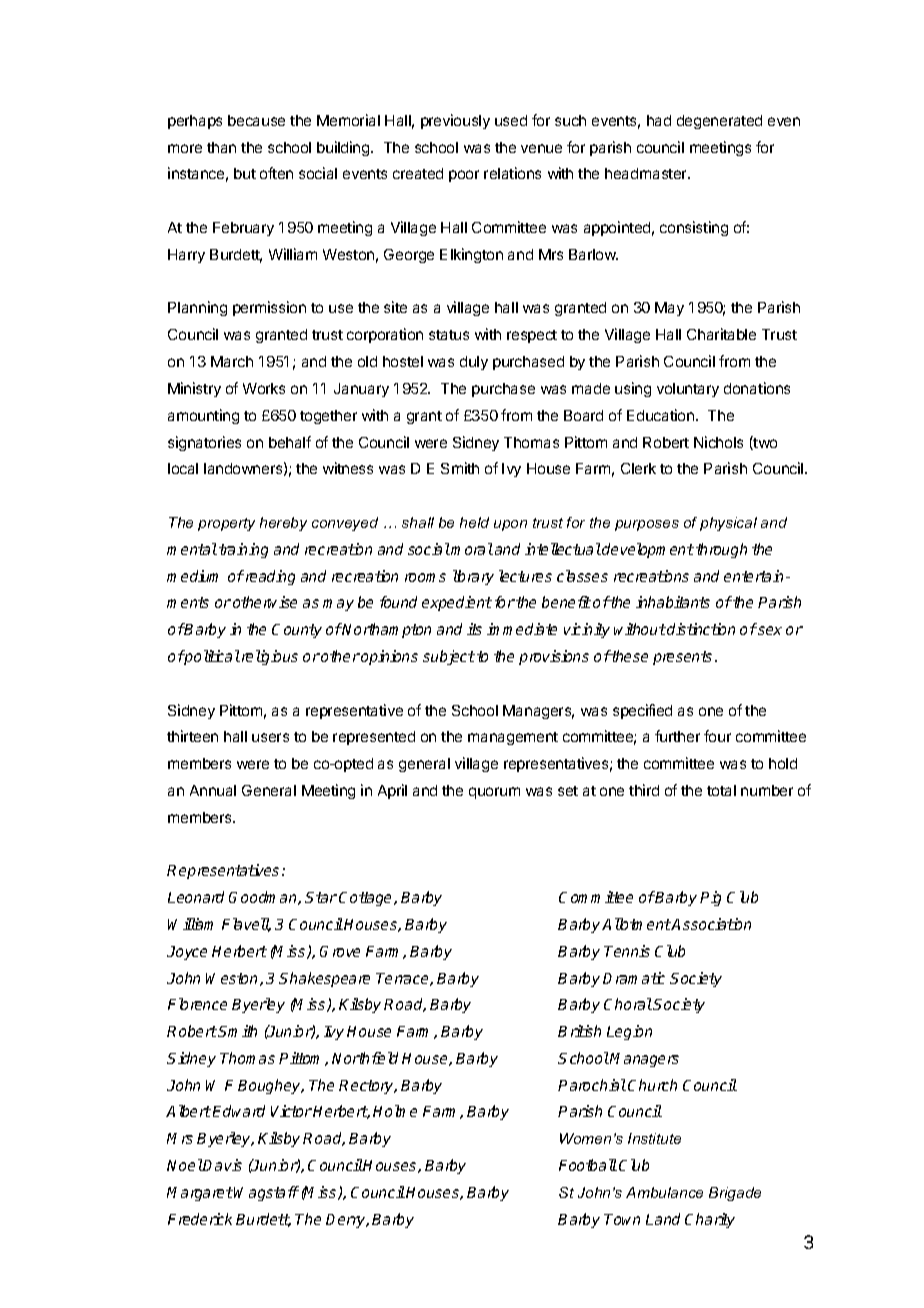  I want to click on but, so click(245, 173).
